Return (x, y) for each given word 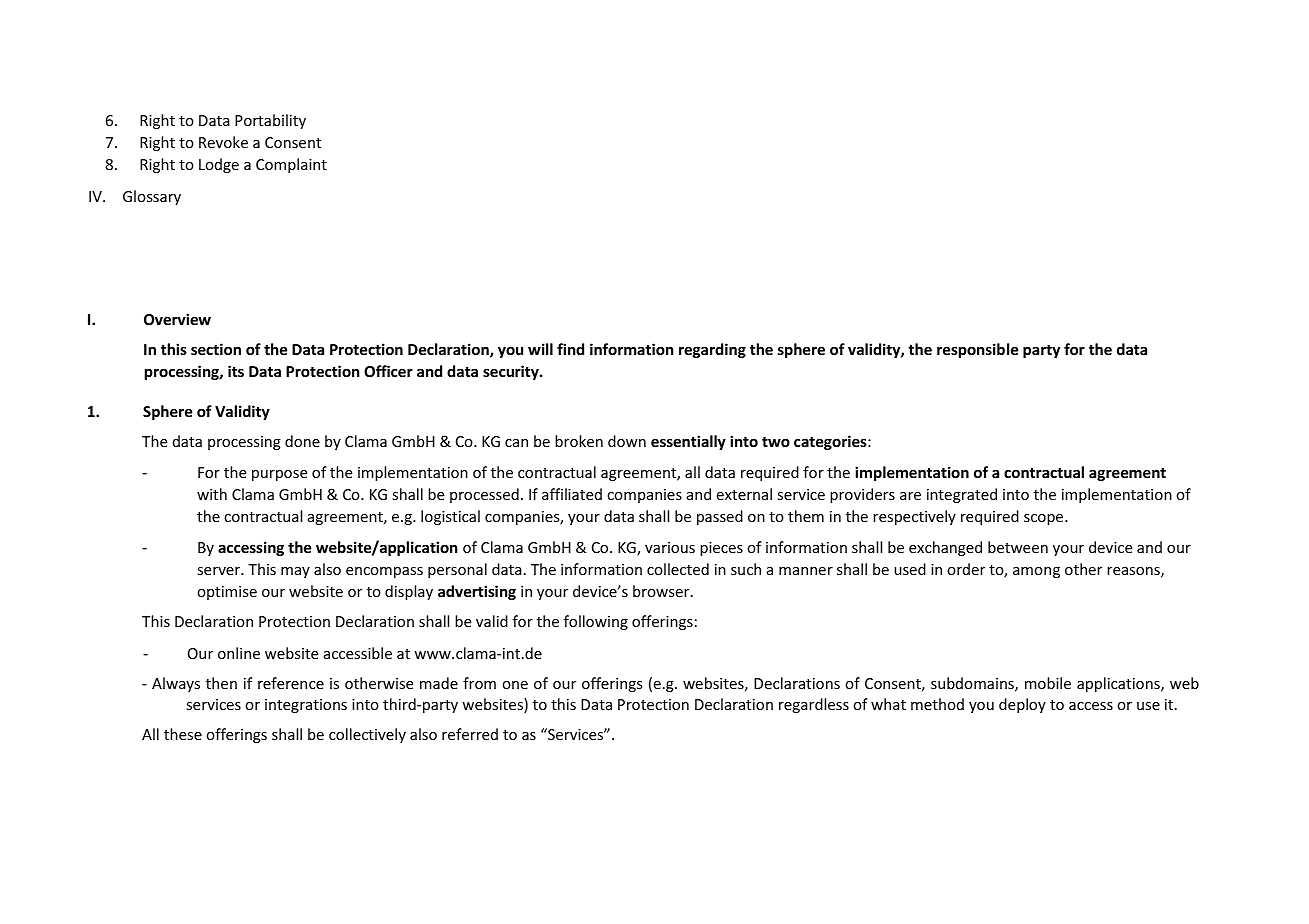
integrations (306, 706)
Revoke (223, 142)
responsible (978, 350)
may (295, 572)
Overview (177, 319)
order (966, 569)
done (302, 441)
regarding (712, 350)
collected (678, 569)
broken (579, 441)
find (570, 349)
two (776, 442)
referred (470, 734)
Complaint (291, 165)
